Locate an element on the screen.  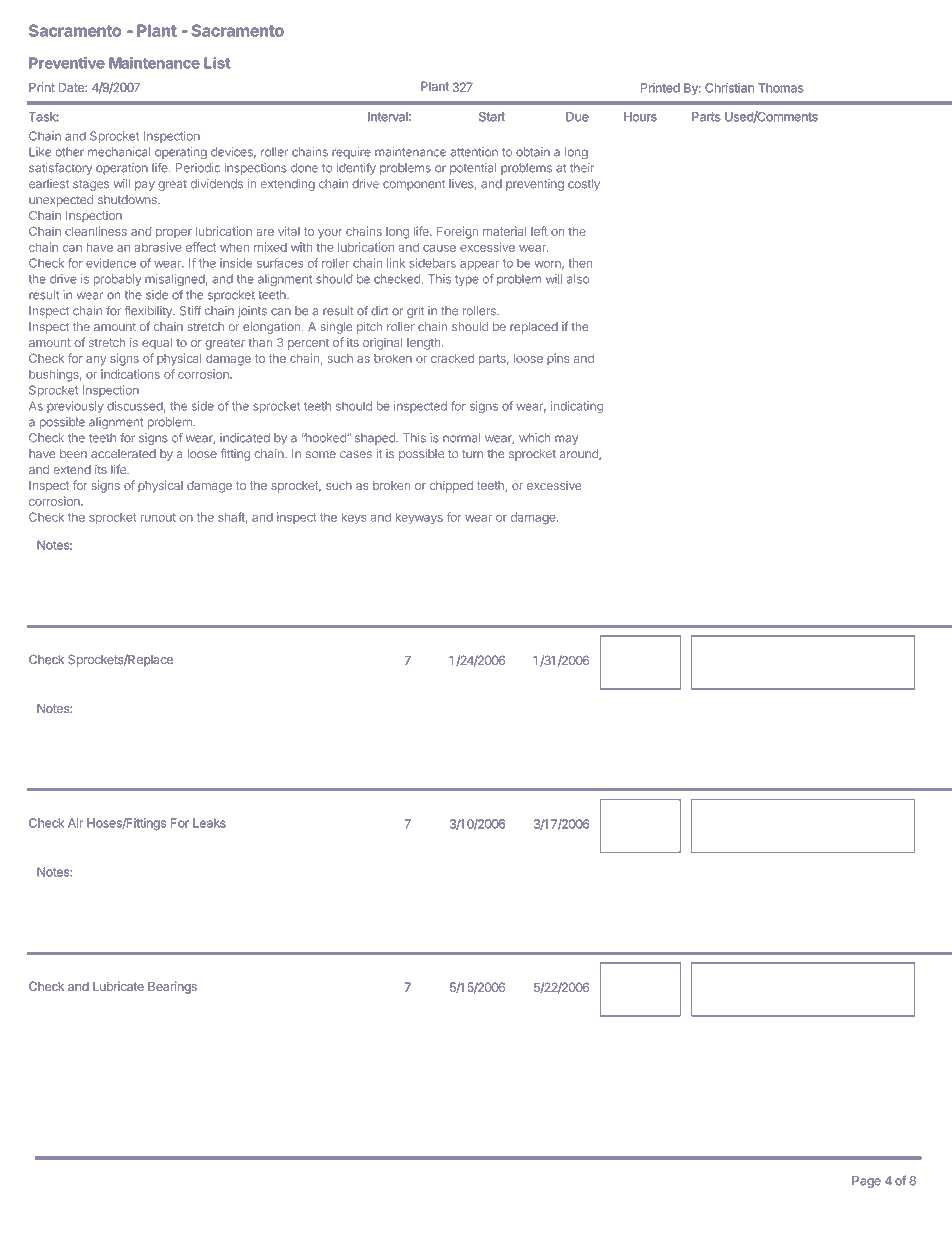
mechanical is located at coordinates (119, 152).
